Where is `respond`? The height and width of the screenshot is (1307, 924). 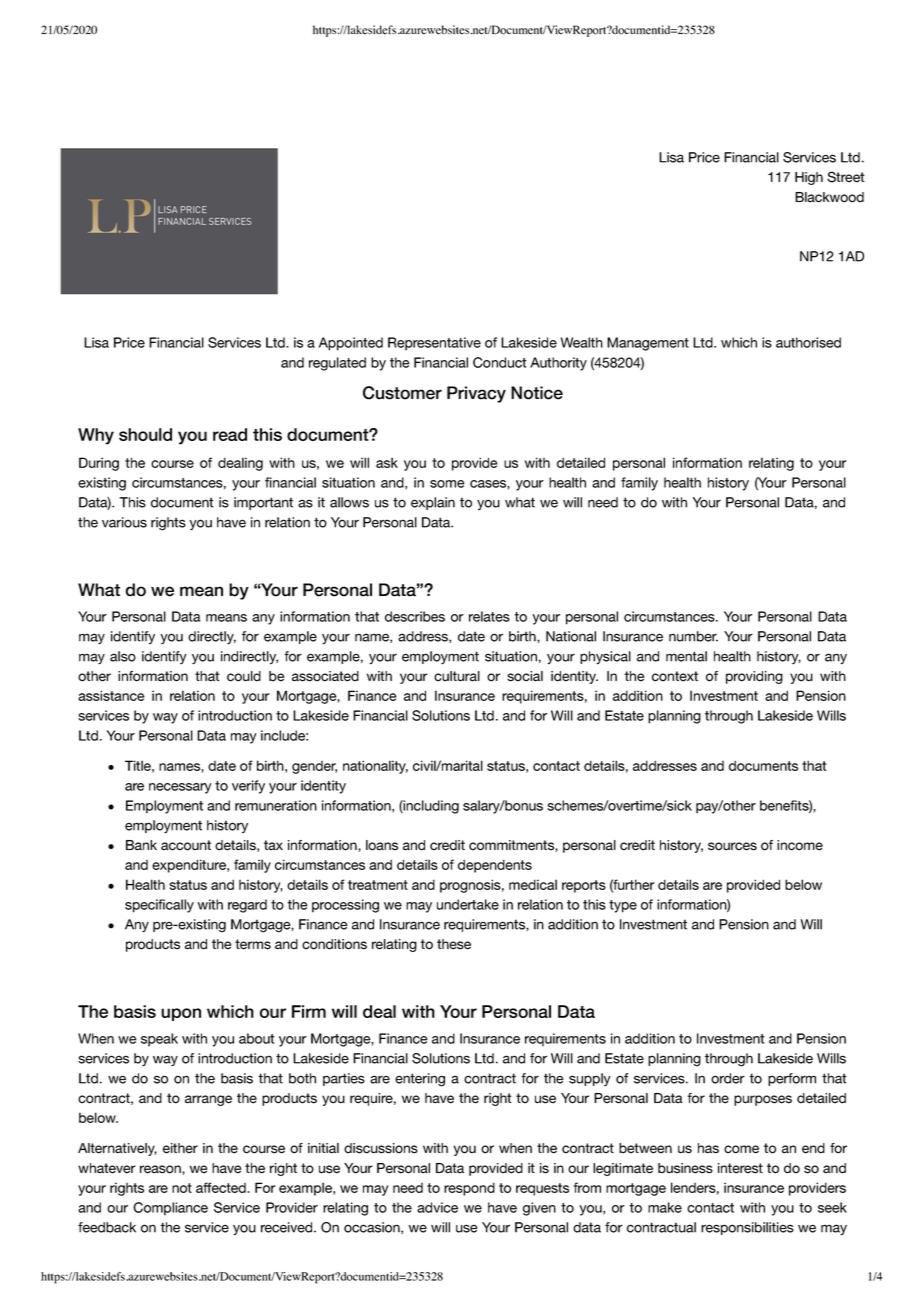
respond is located at coordinates (469, 1189).
